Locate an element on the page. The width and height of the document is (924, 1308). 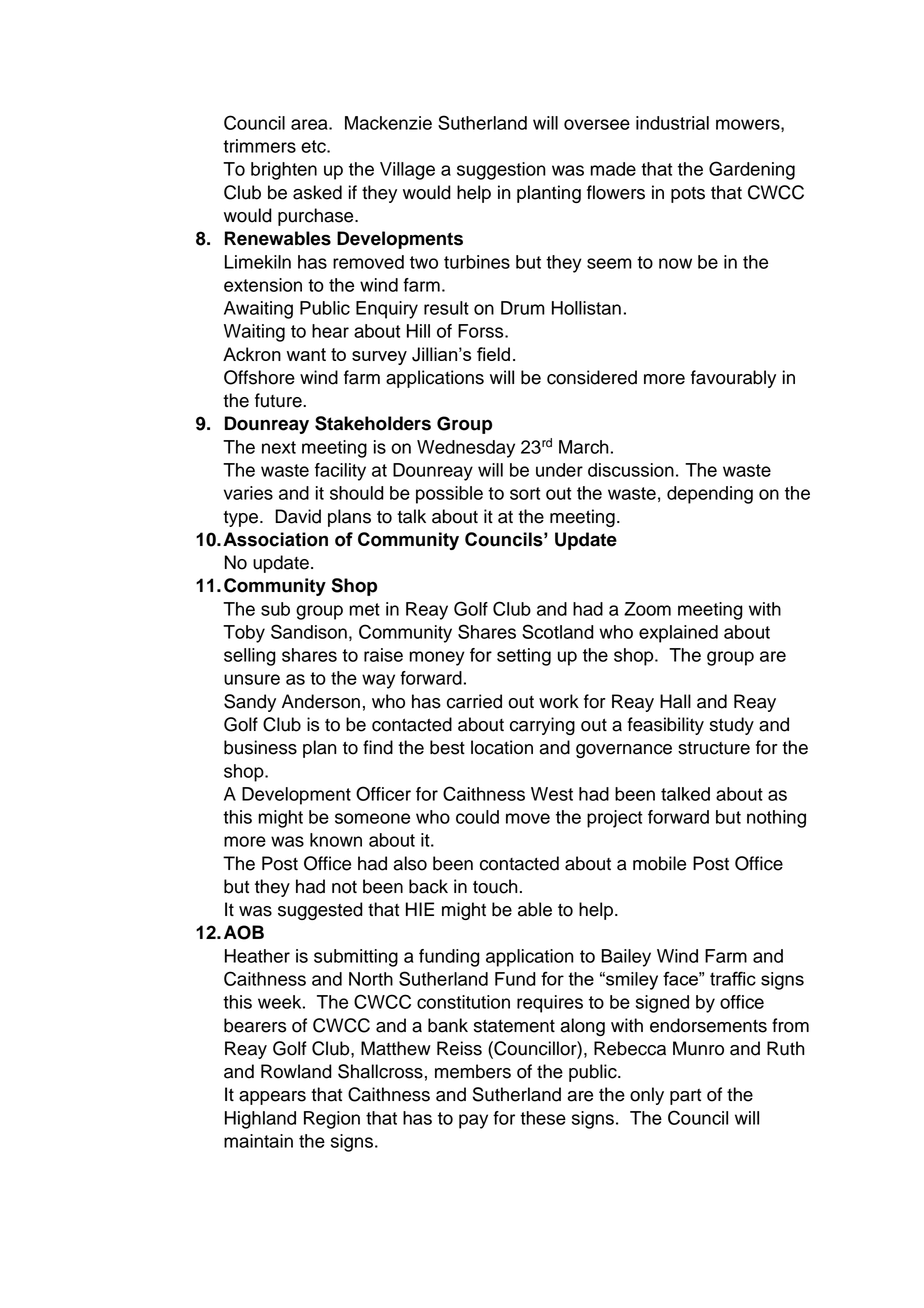
part is located at coordinates (685, 1097).
